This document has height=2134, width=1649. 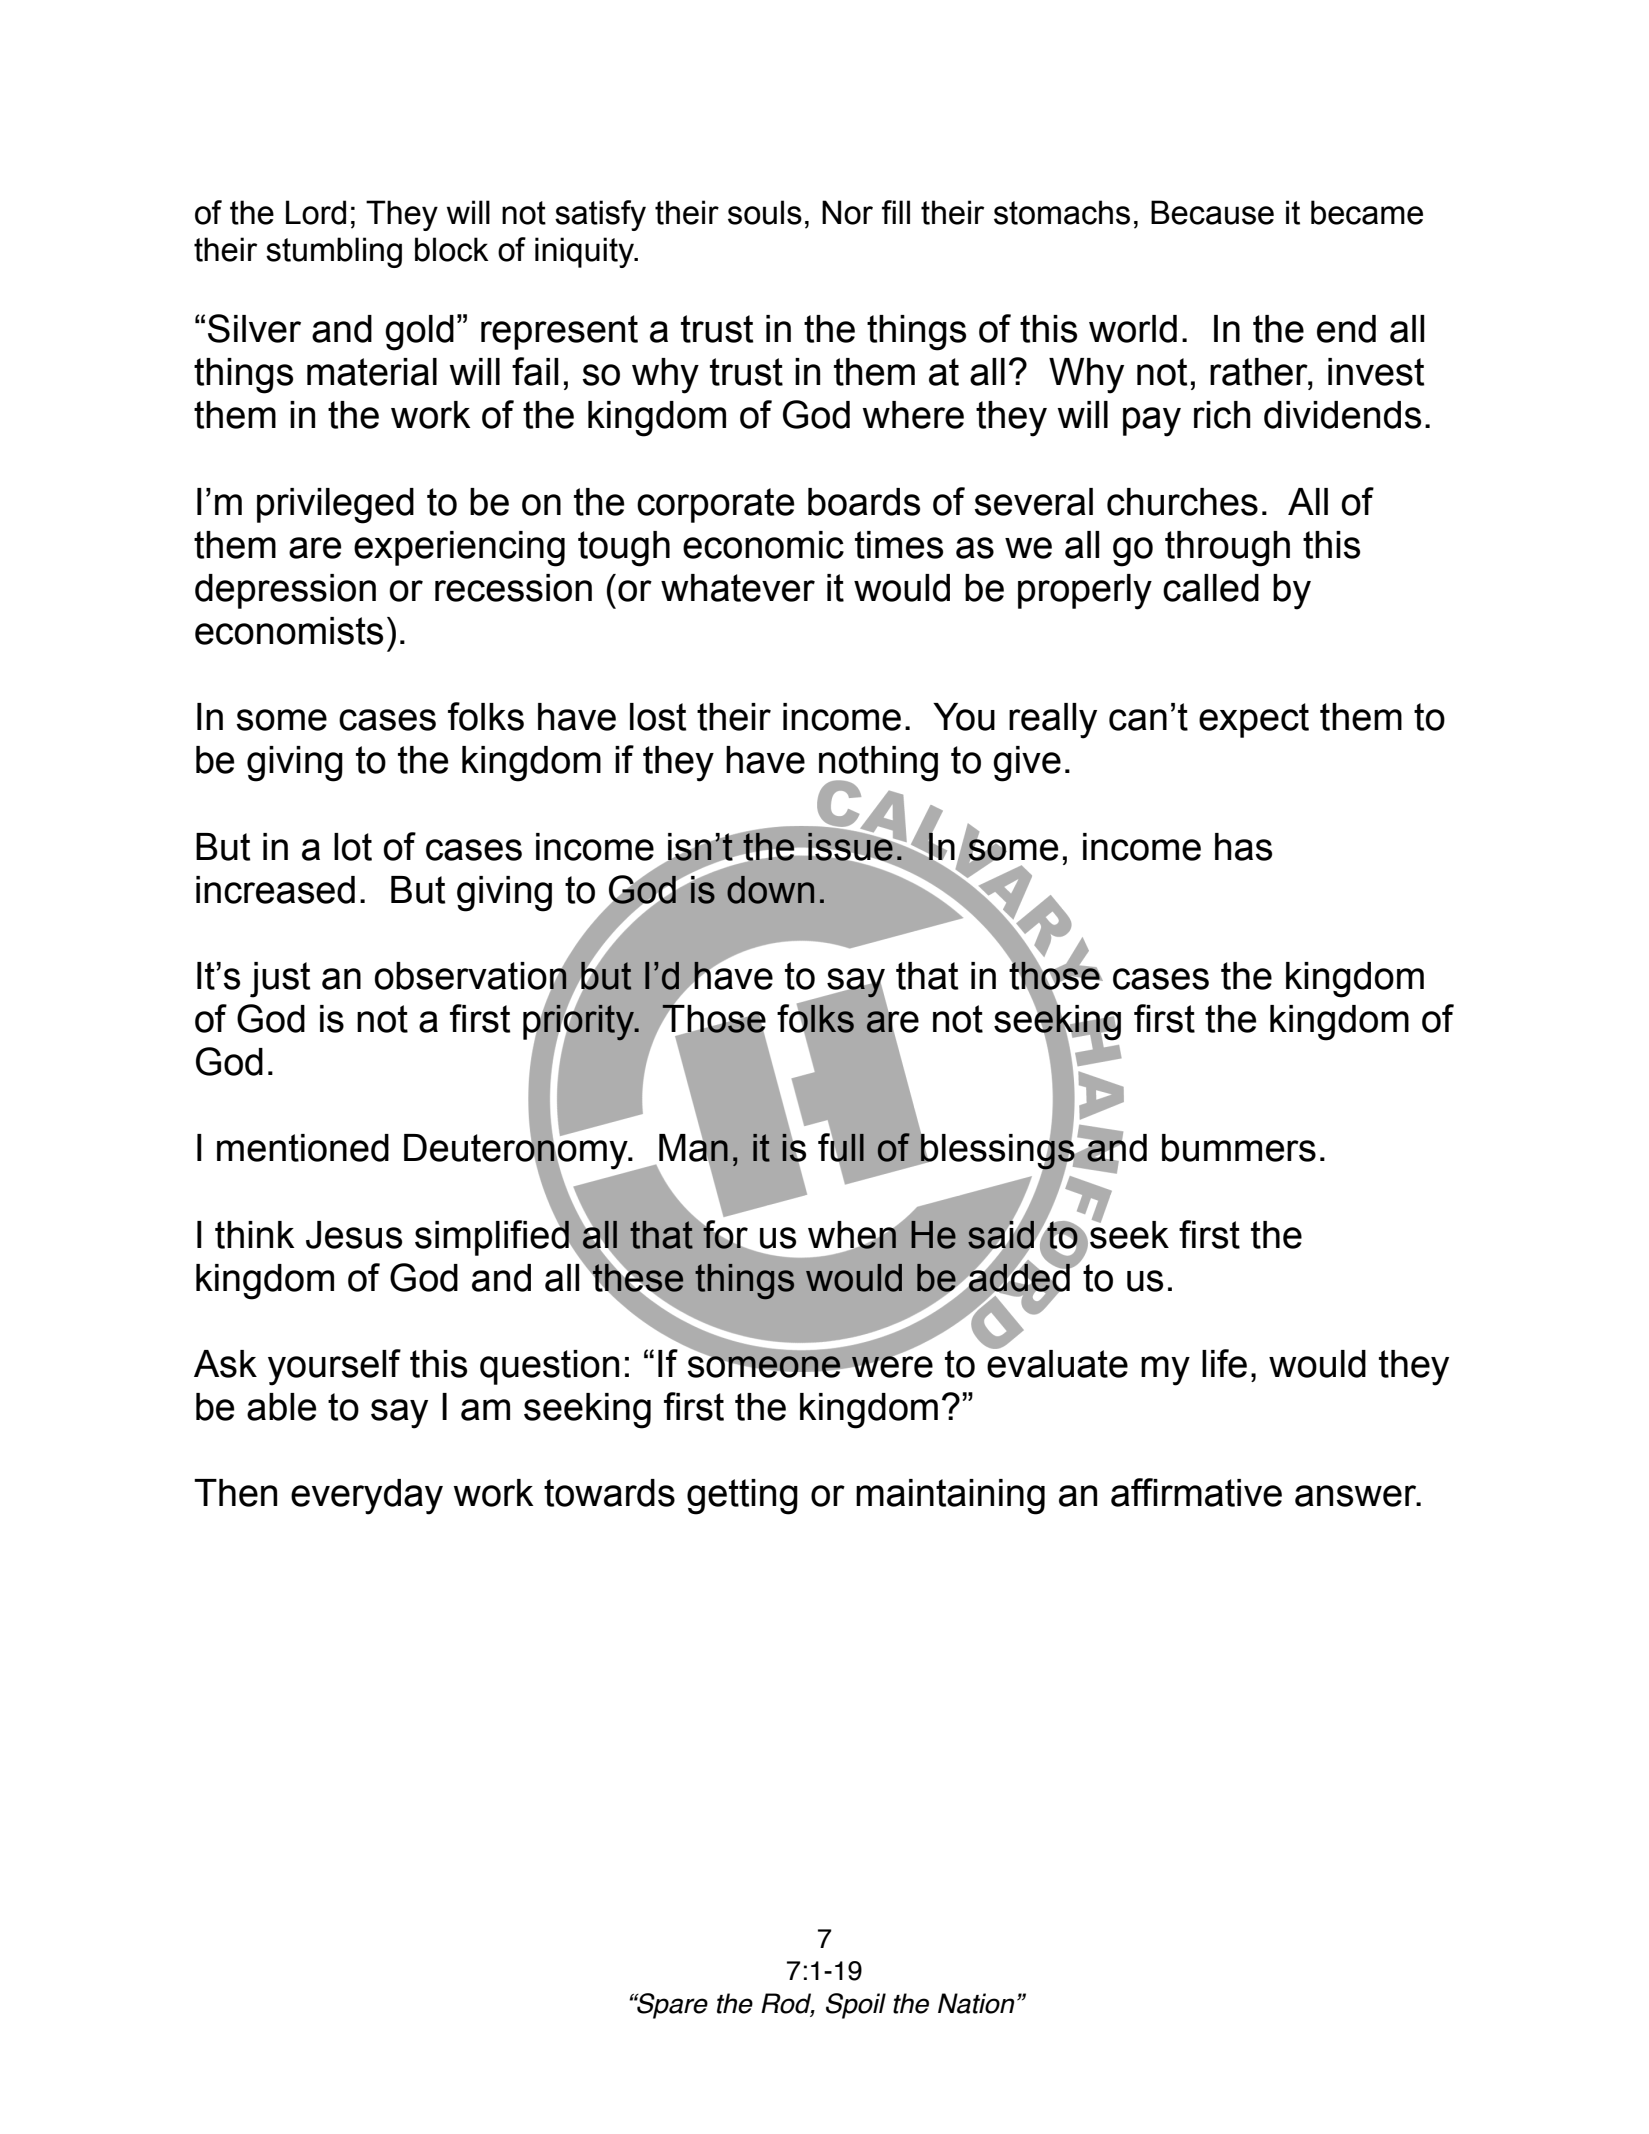 What do you see at coordinates (671, 2006) in the document?
I see `Spare` at bounding box center [671, 2006].
